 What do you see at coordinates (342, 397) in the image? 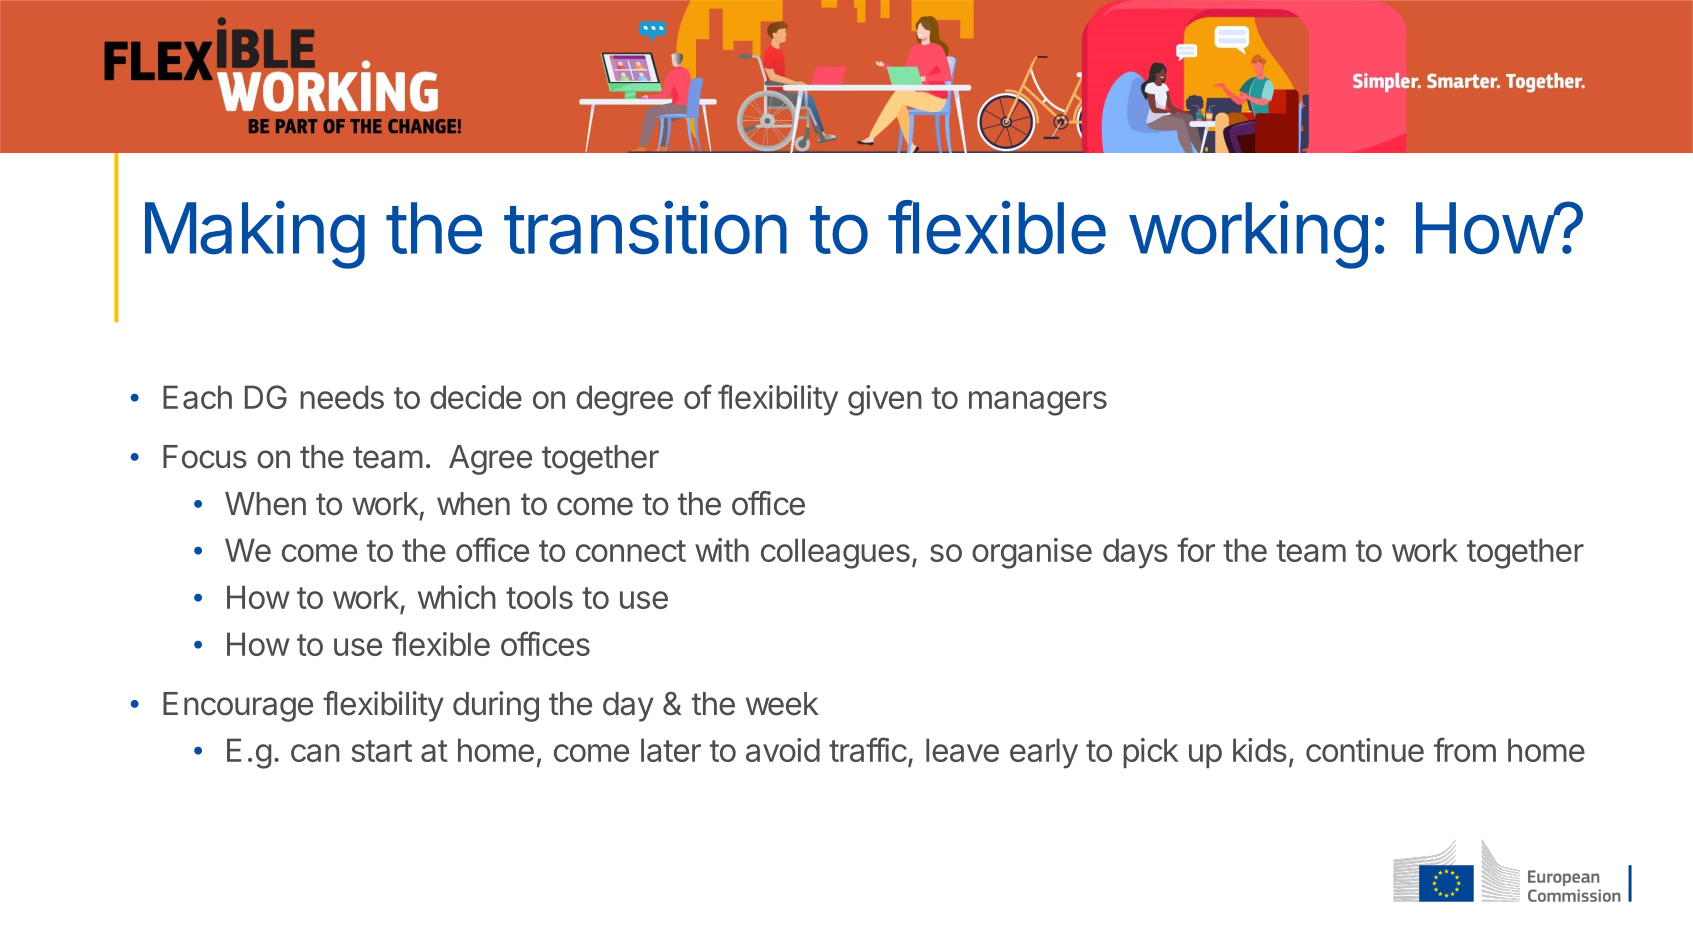
I see `needs` at bounding box center [342, 397].
